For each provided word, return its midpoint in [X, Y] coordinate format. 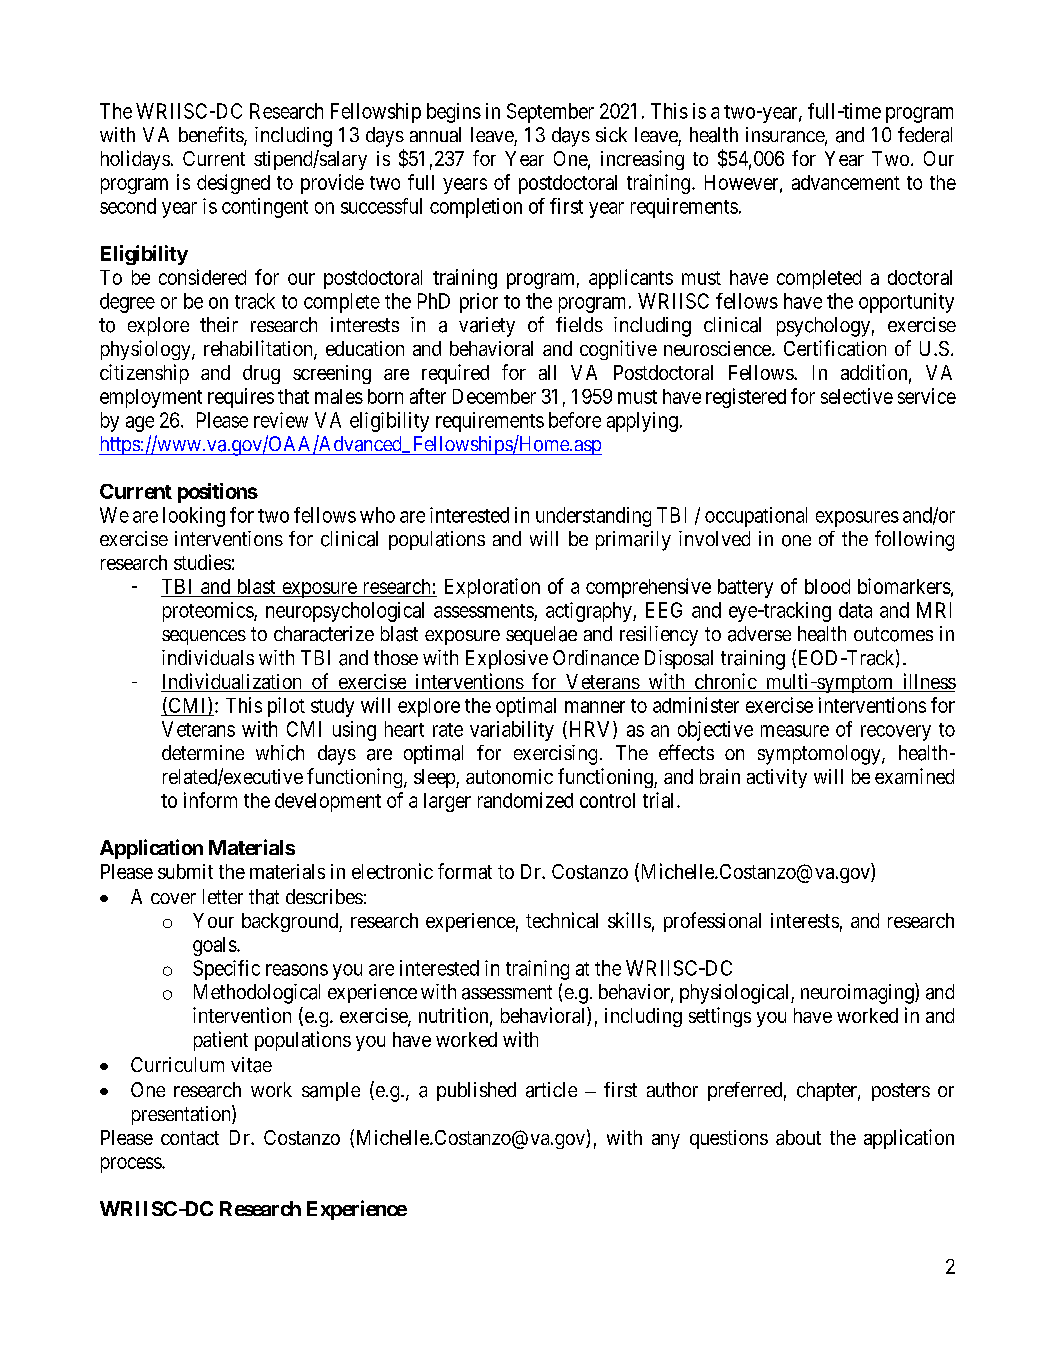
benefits [212, 135]
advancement [846, 182]
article [551, 1090]
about [798, 1137]
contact [190, 1138]
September [550, 113]
